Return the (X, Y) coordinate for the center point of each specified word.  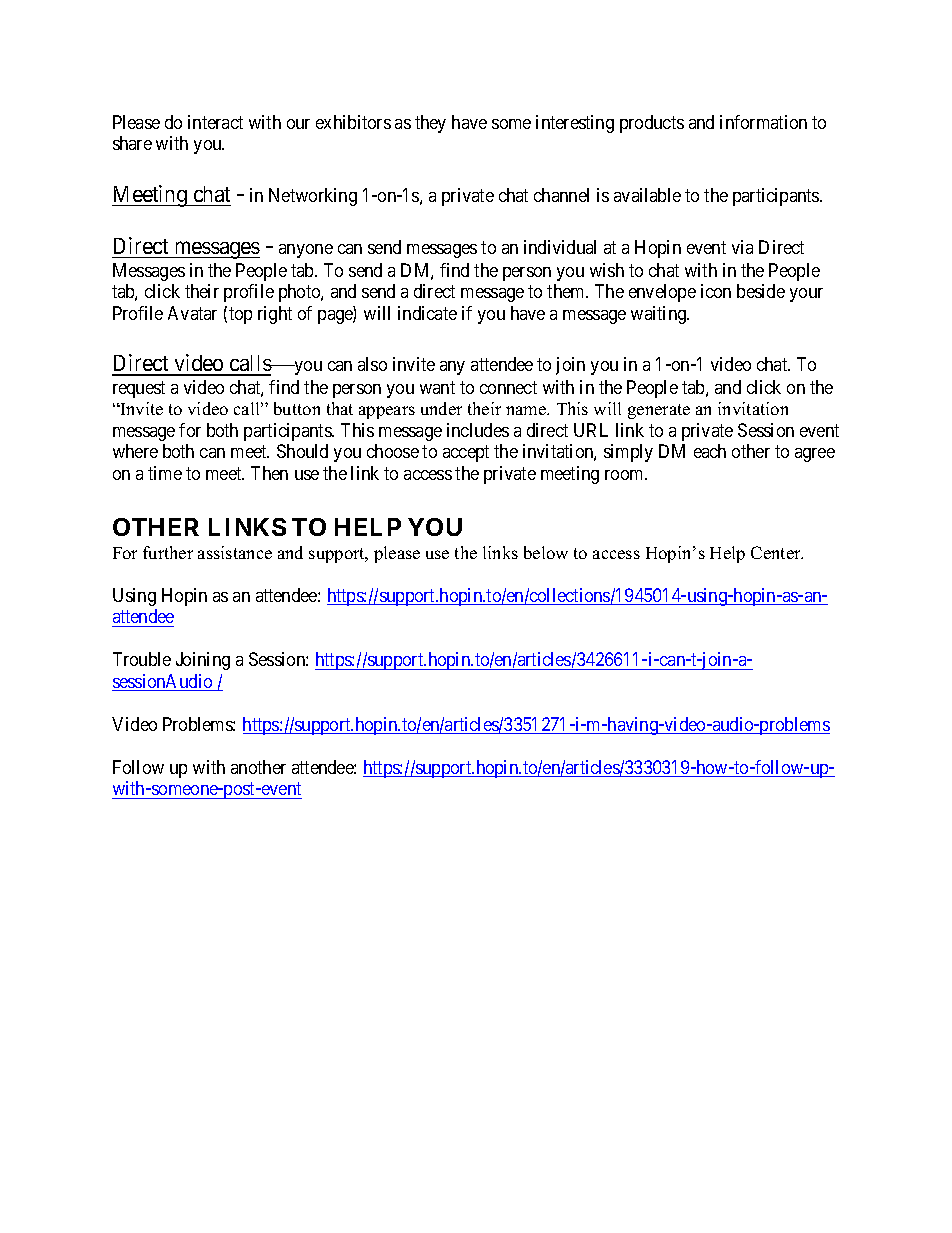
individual (560, 247)
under (441, 408)
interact (215, 122)
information (763, 122)
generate (659, 411)
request (139, 389)
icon (716, 291)
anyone (306, 251)
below (546, 552)
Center (777, 552)
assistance (235, 552)
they (430, 124)
